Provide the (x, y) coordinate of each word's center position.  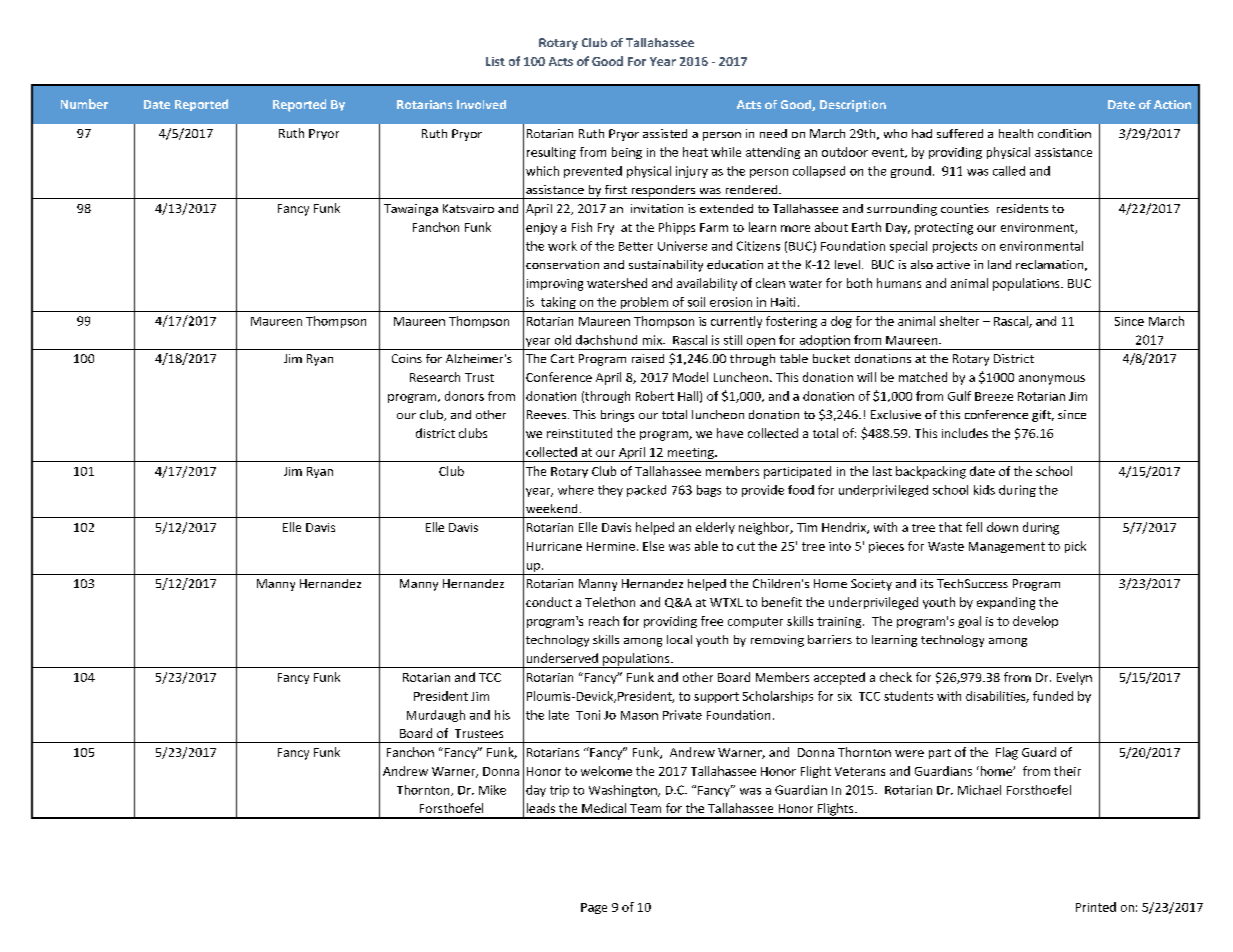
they (610, 491)
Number (84, 104)
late (559, 715)
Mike (492, 790)
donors (464, 396)
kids (984, 490)
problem (644, 304)
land (999, 264)
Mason (639, 715)
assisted (665, 133)
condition (1064, 133)
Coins (407, 358)
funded (1053, 696)
